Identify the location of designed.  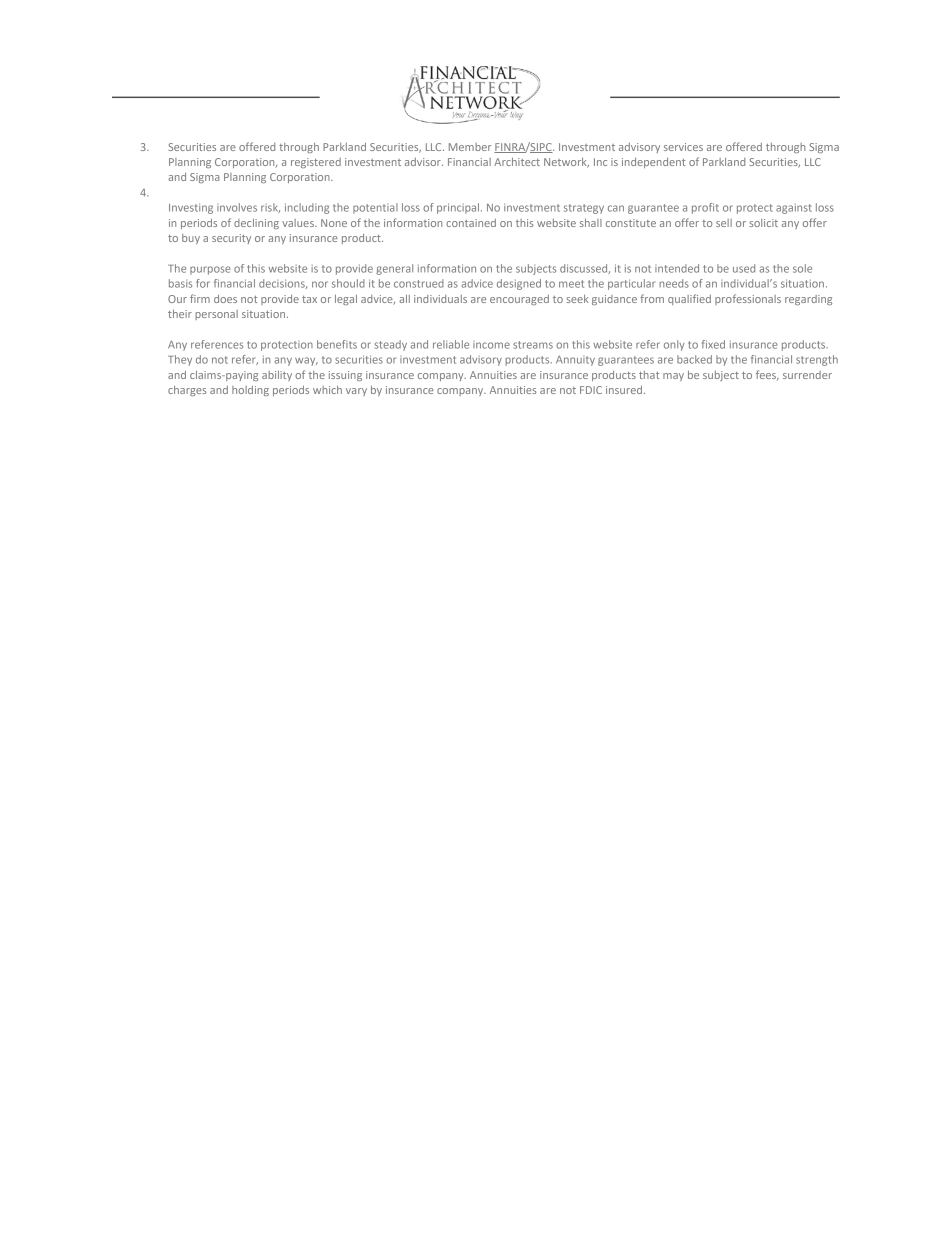
(519, 284).
